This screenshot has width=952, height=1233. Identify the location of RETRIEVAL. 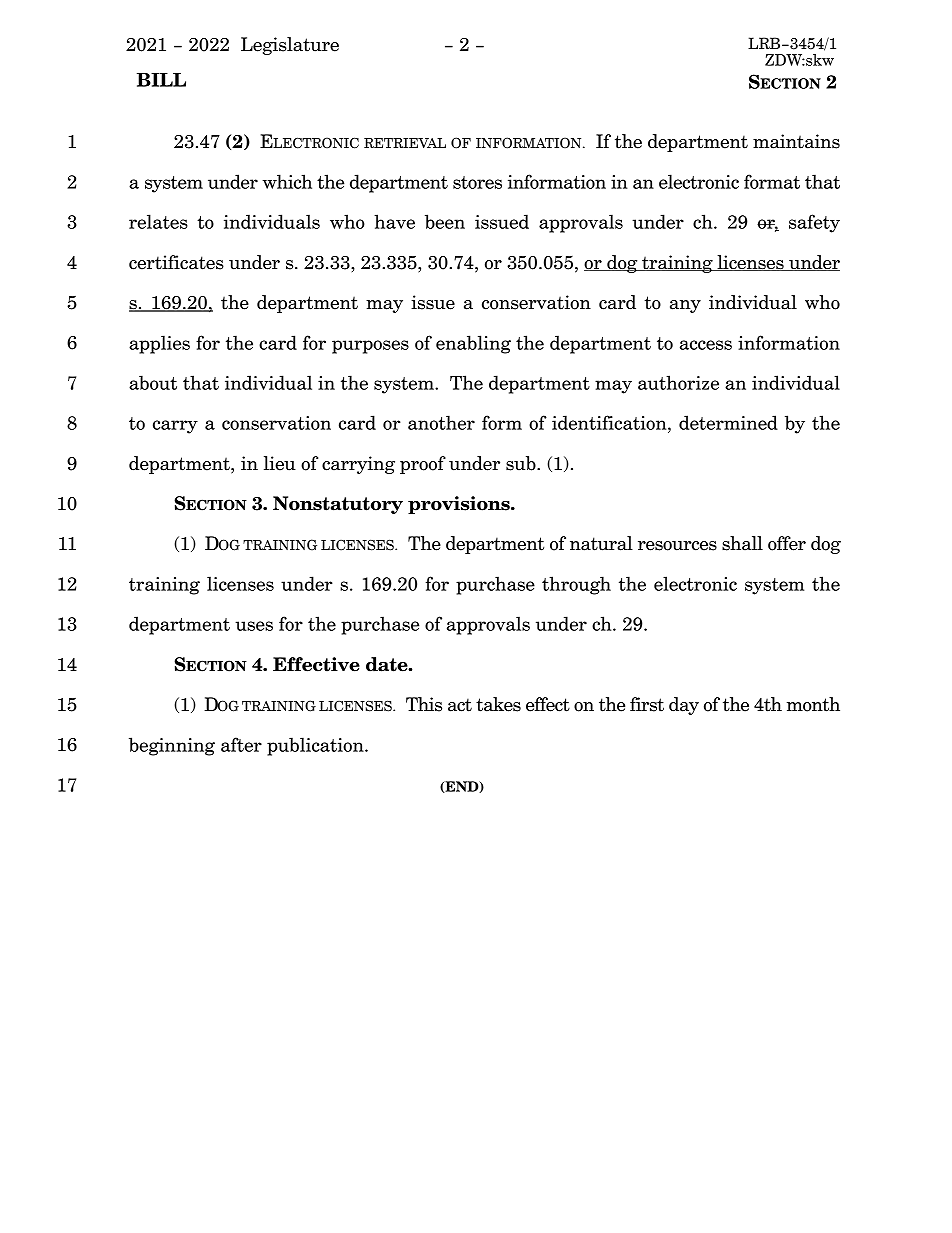
(405, 143).
